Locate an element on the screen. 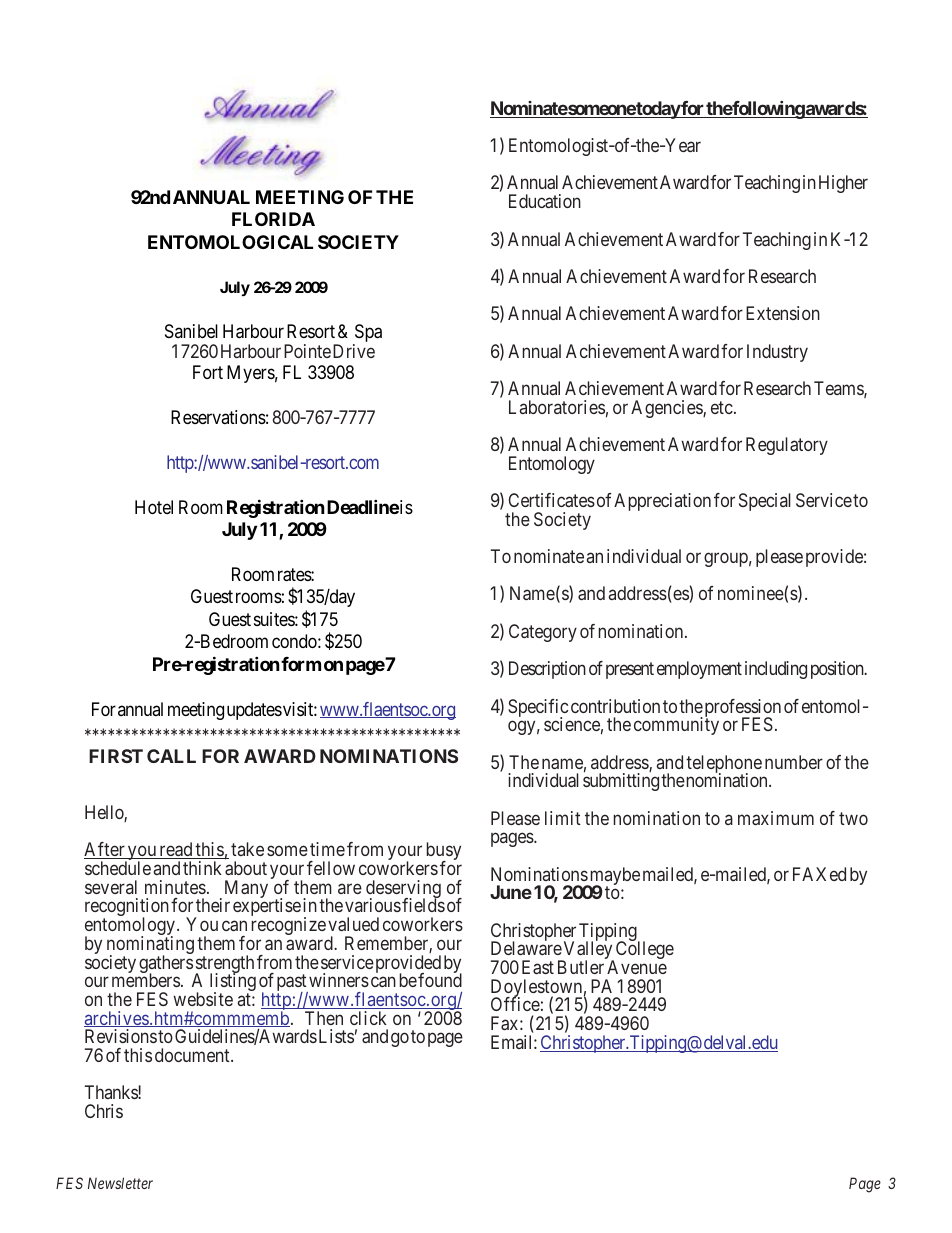 Image resolution: width=952 pixels, height=1233 pixels. Office is located at coordinates (515, 1004).
